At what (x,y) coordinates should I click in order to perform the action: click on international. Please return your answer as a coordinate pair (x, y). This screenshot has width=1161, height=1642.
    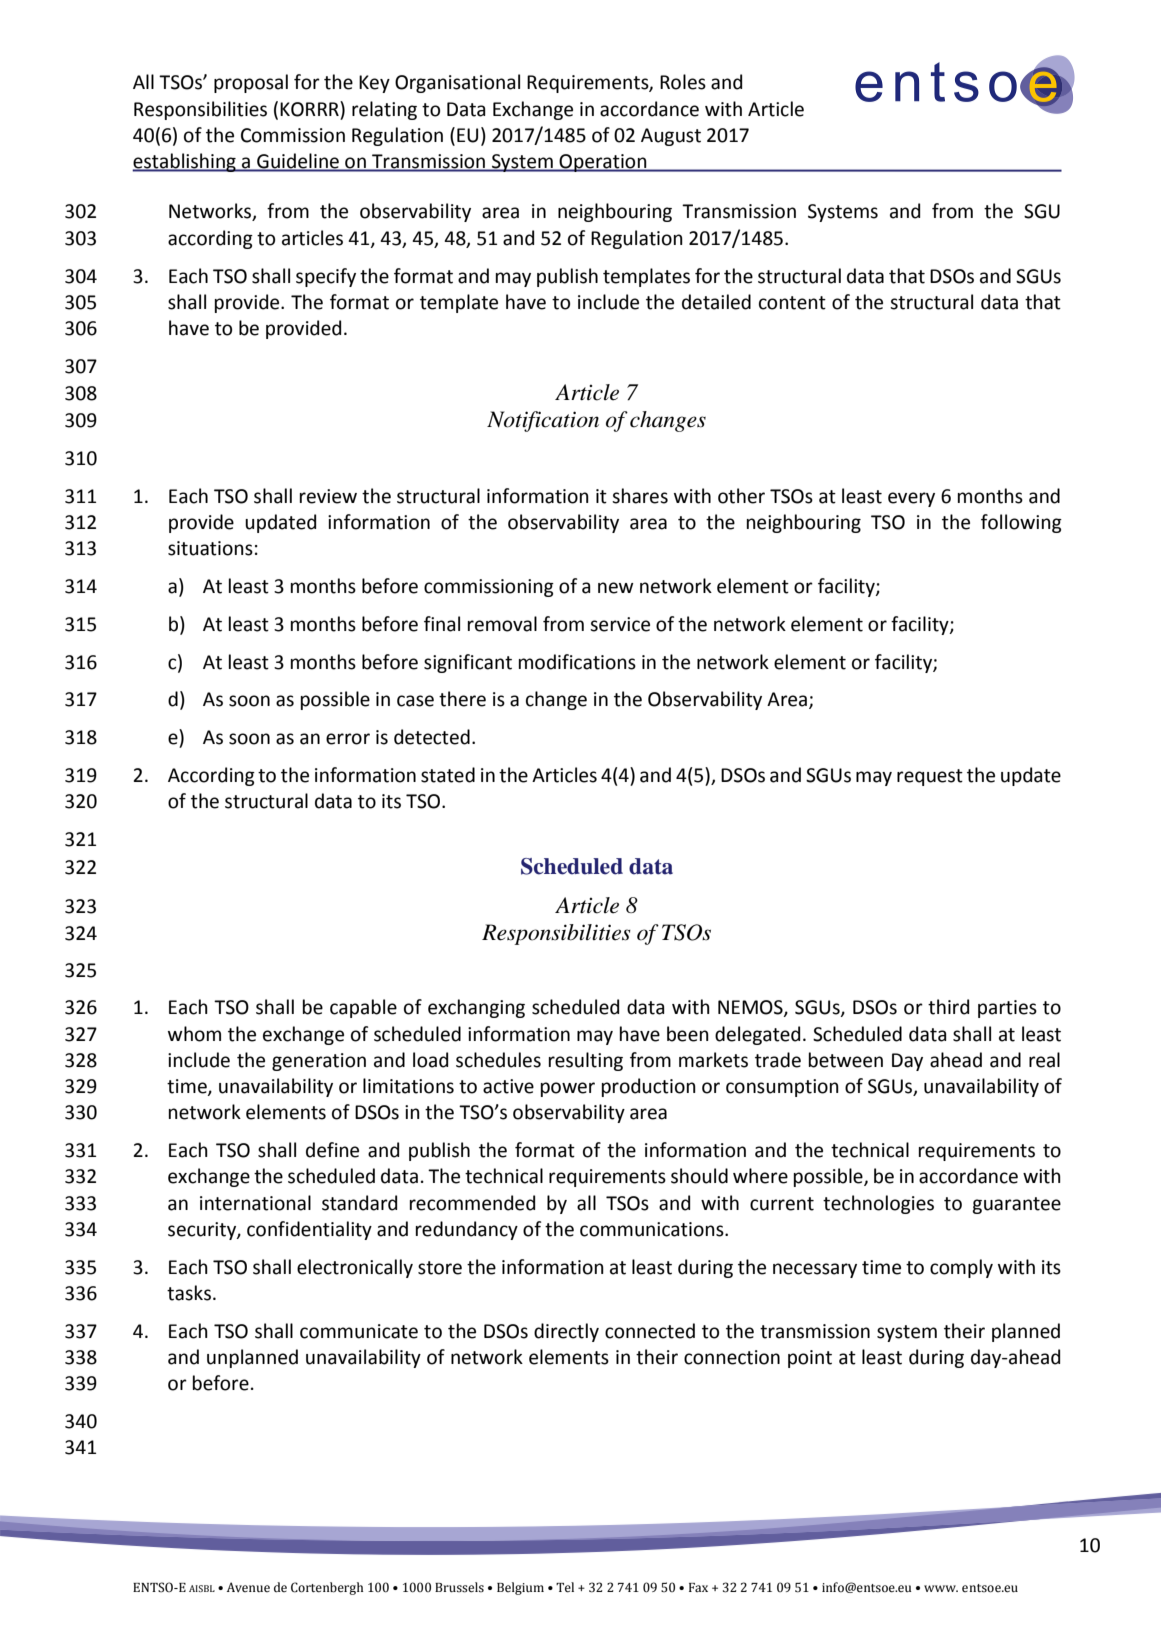
    Looking at the image, I should click on (255, 1203).
